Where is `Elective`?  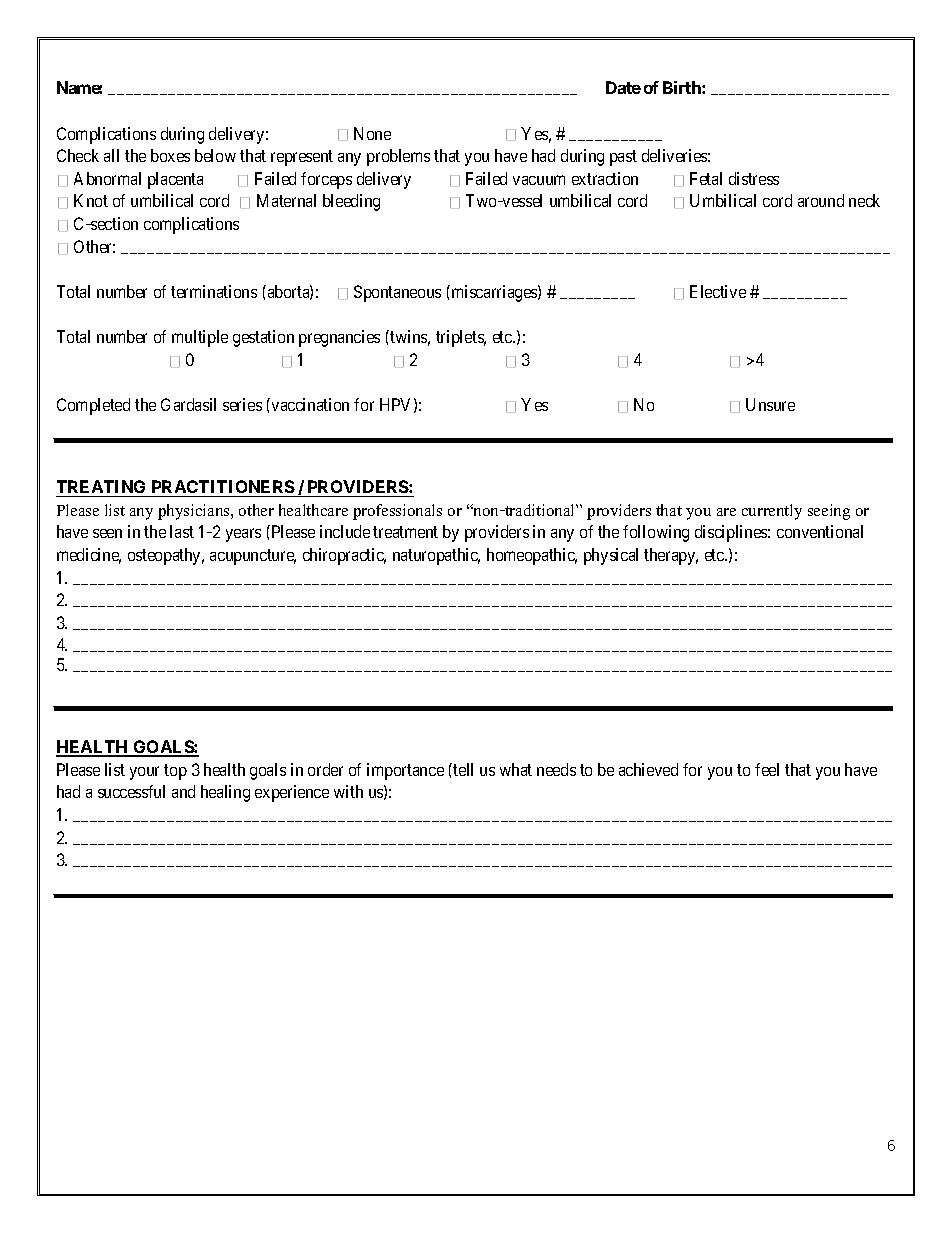 Elective is located at coordinates (718, 291).
